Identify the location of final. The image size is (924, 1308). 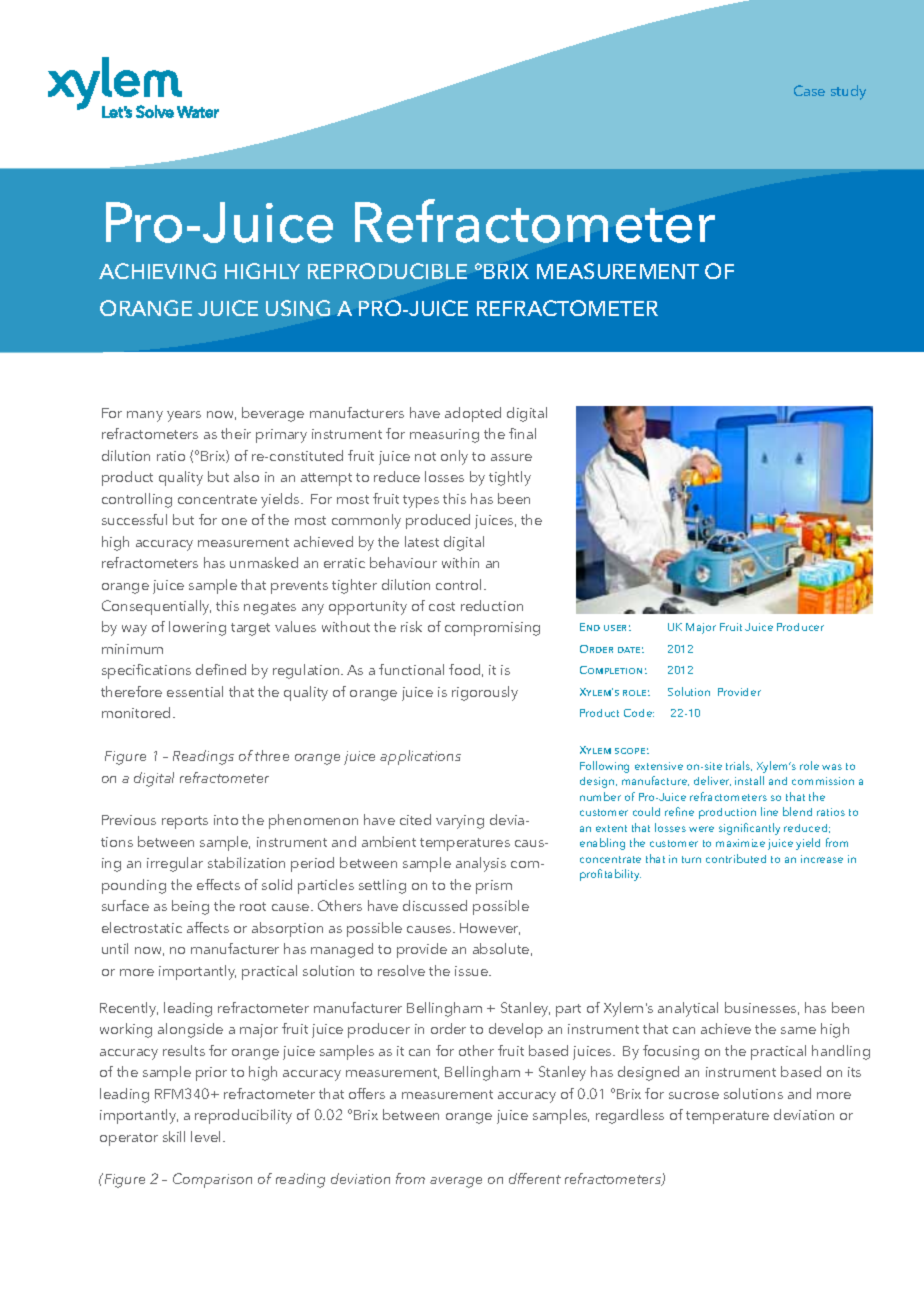
(522, 433).
